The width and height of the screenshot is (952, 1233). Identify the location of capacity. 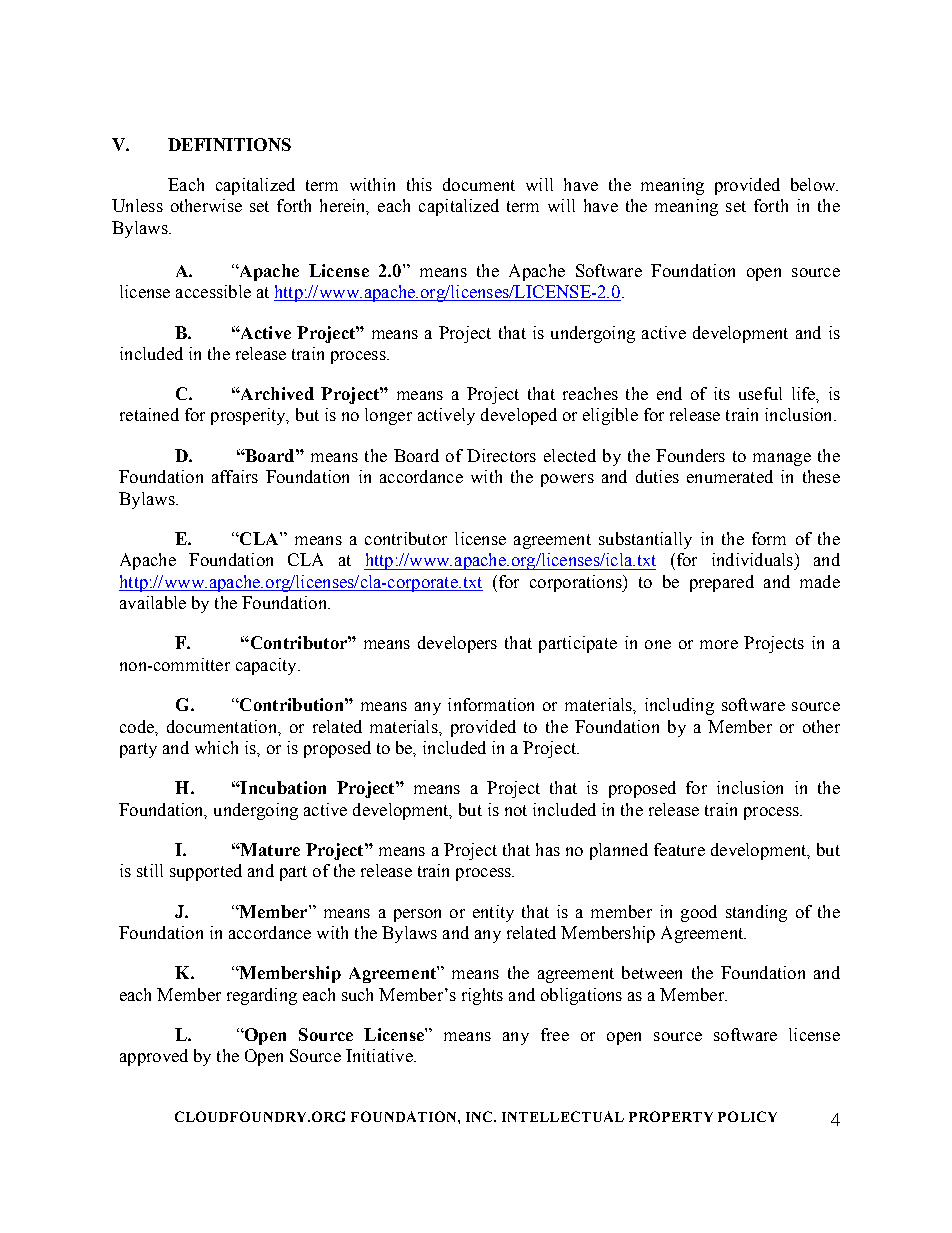
(267, 666).
